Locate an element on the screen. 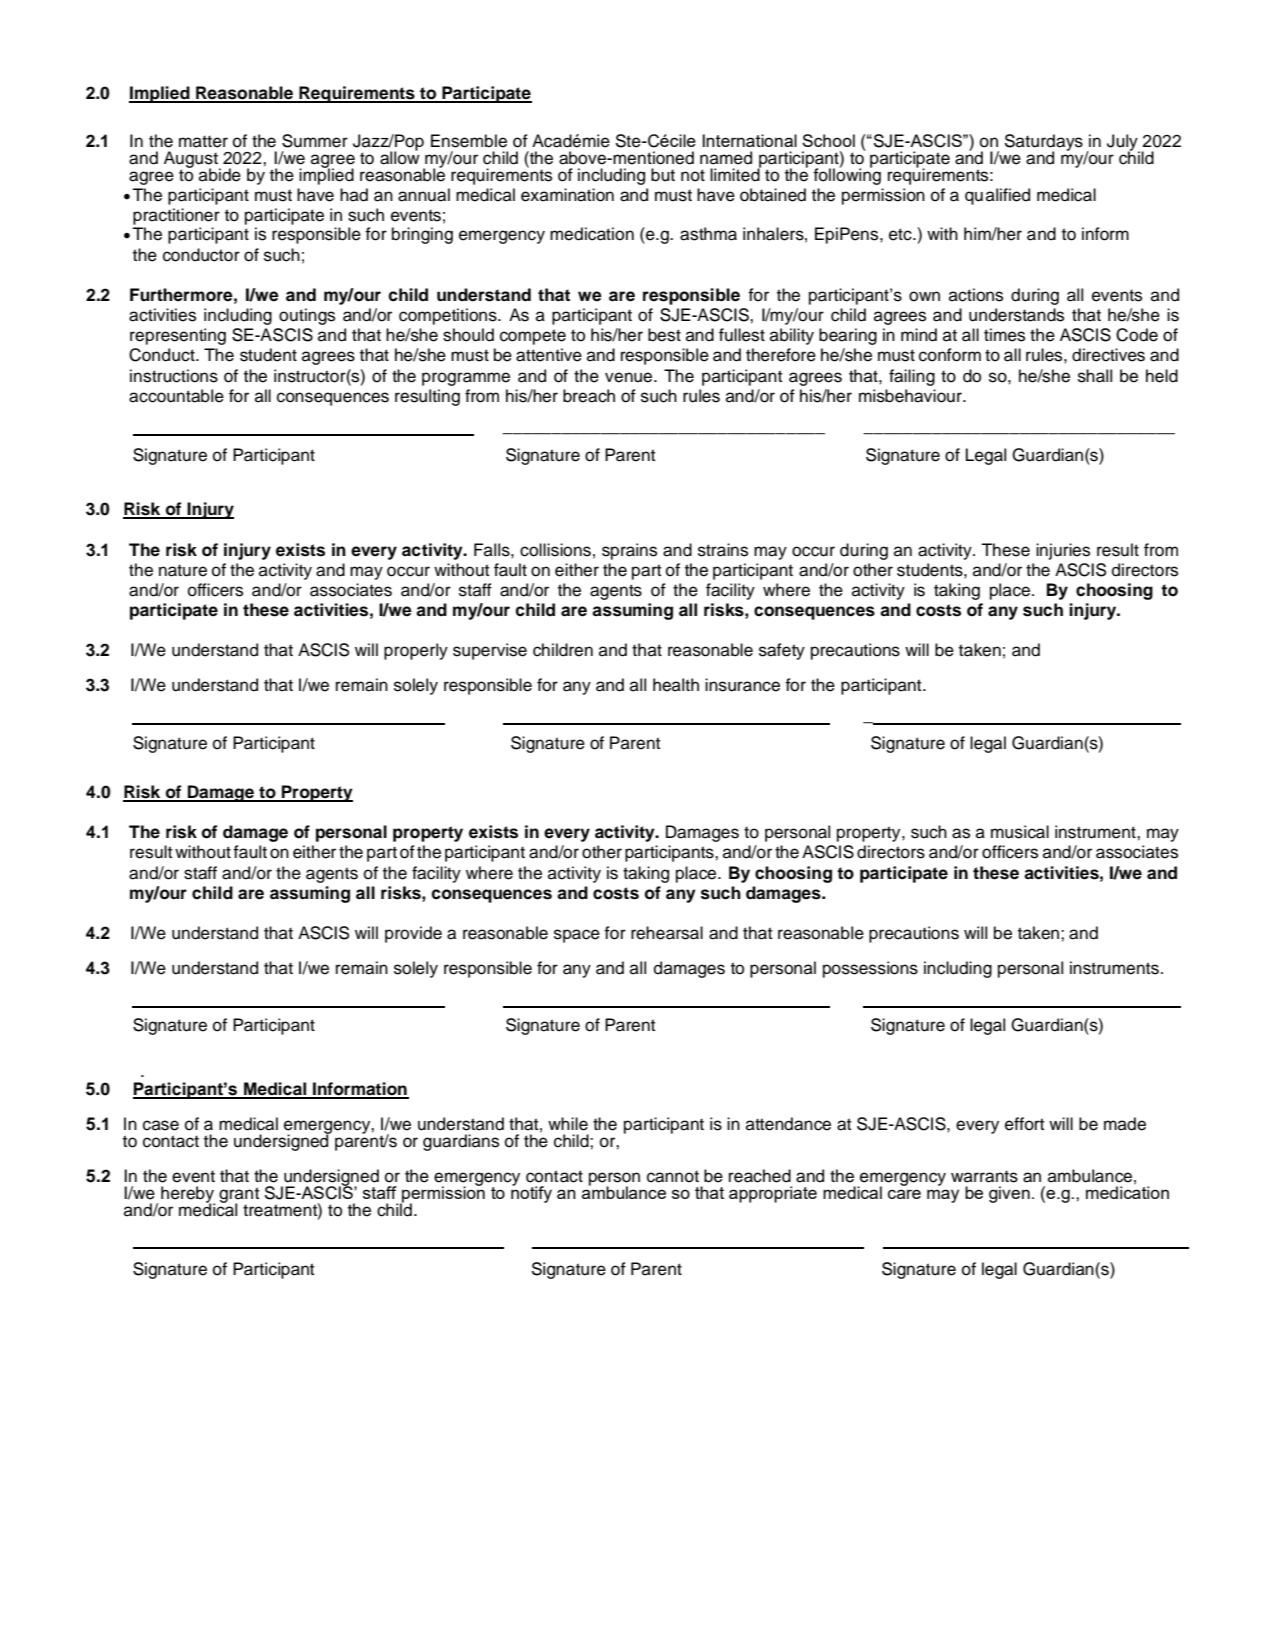 The image size is (1263, 1635). shall is located at coordinates (1095, 376).
